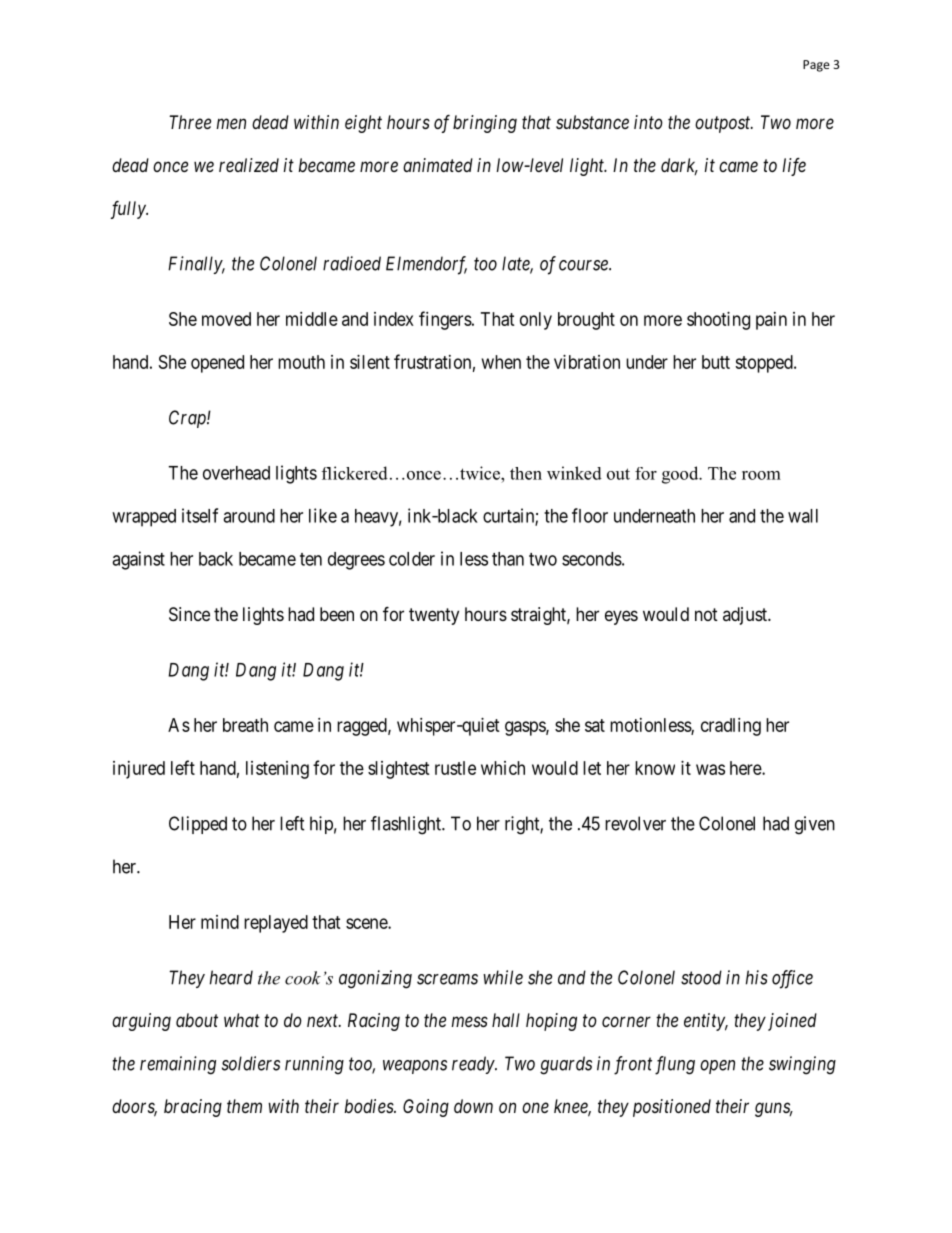 Image resolution: width=952 pixels, height=1233 pixels. What do you see at coordinates (236, 473) in the page?
I see `overhead` at bounding box center [236, 473].
